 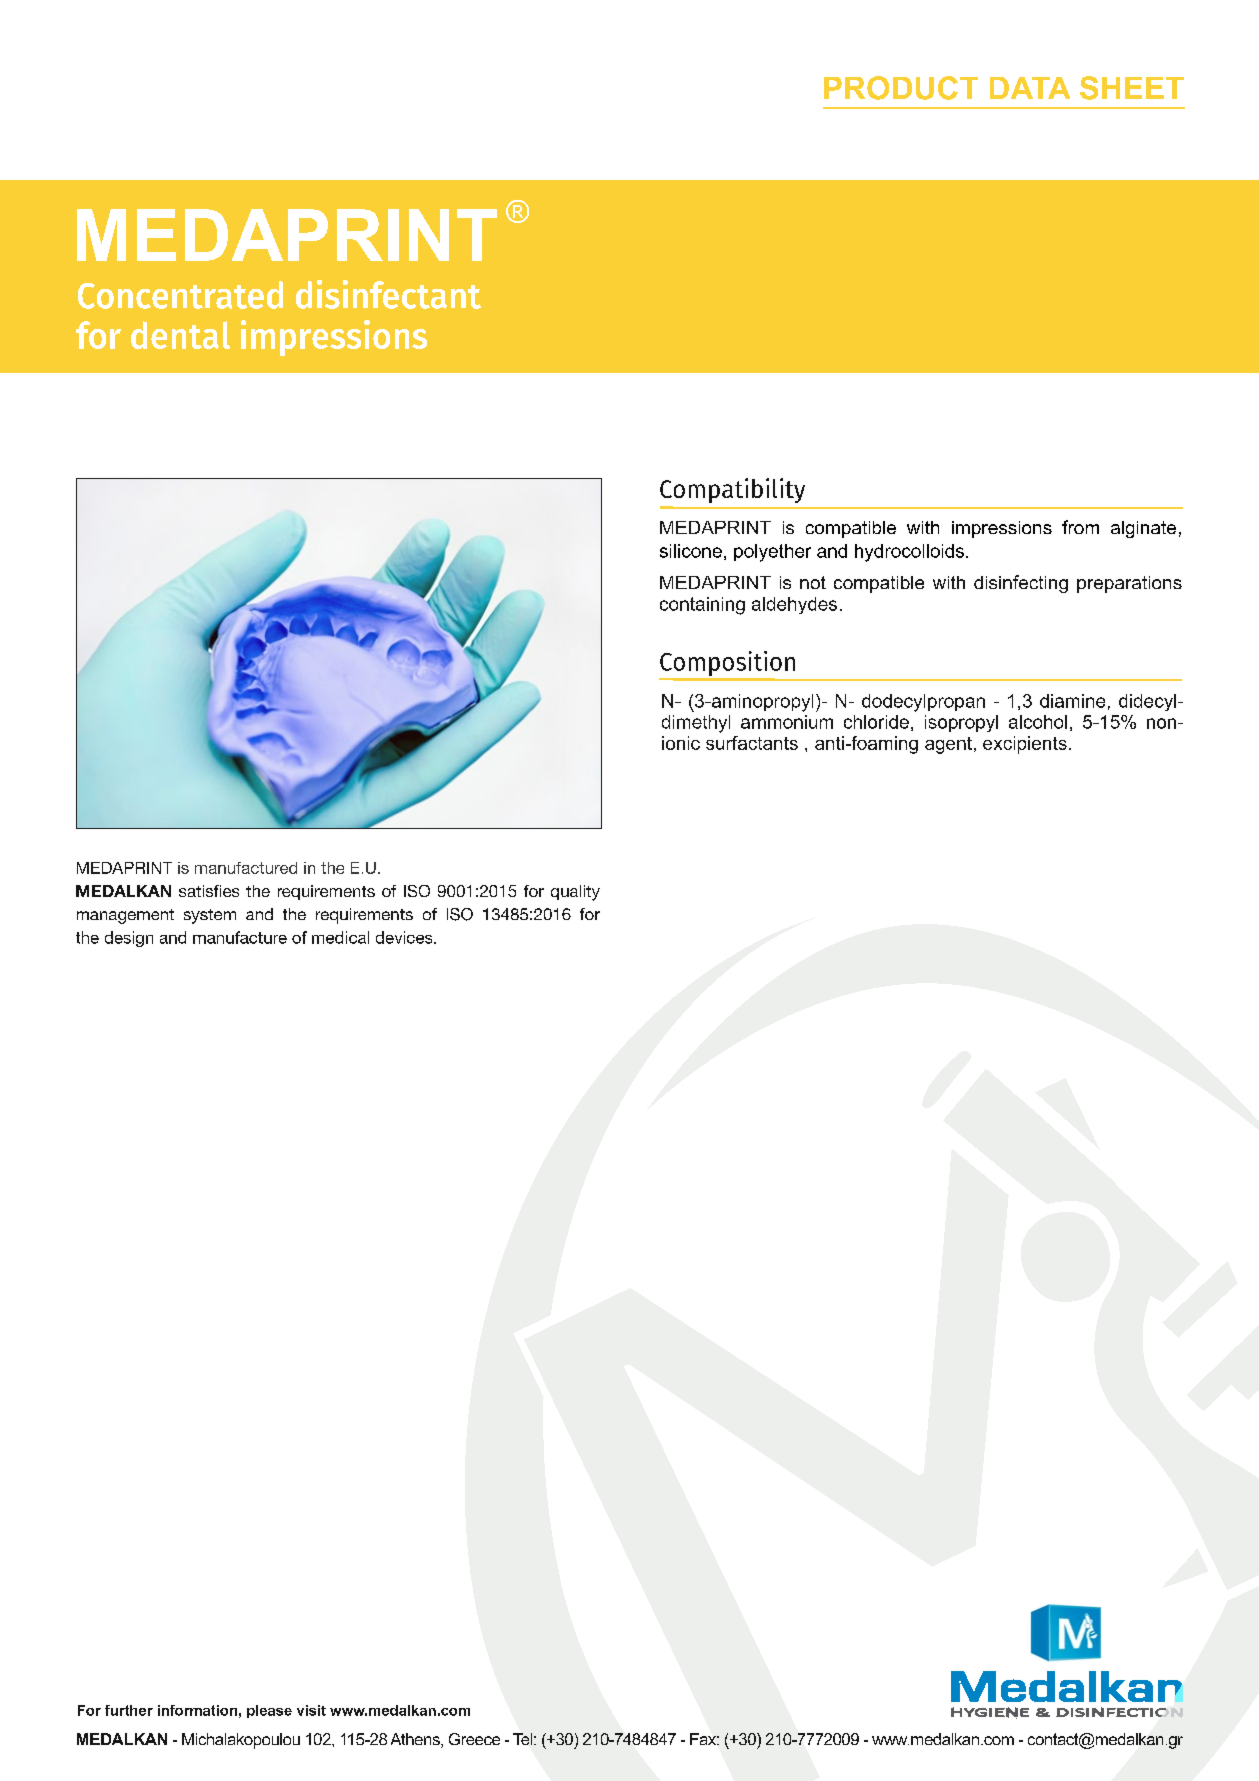 What do you see at coordinates (474, 1739) in the screenshot?
I see `Greece` at bounding box center [474, 1739].
